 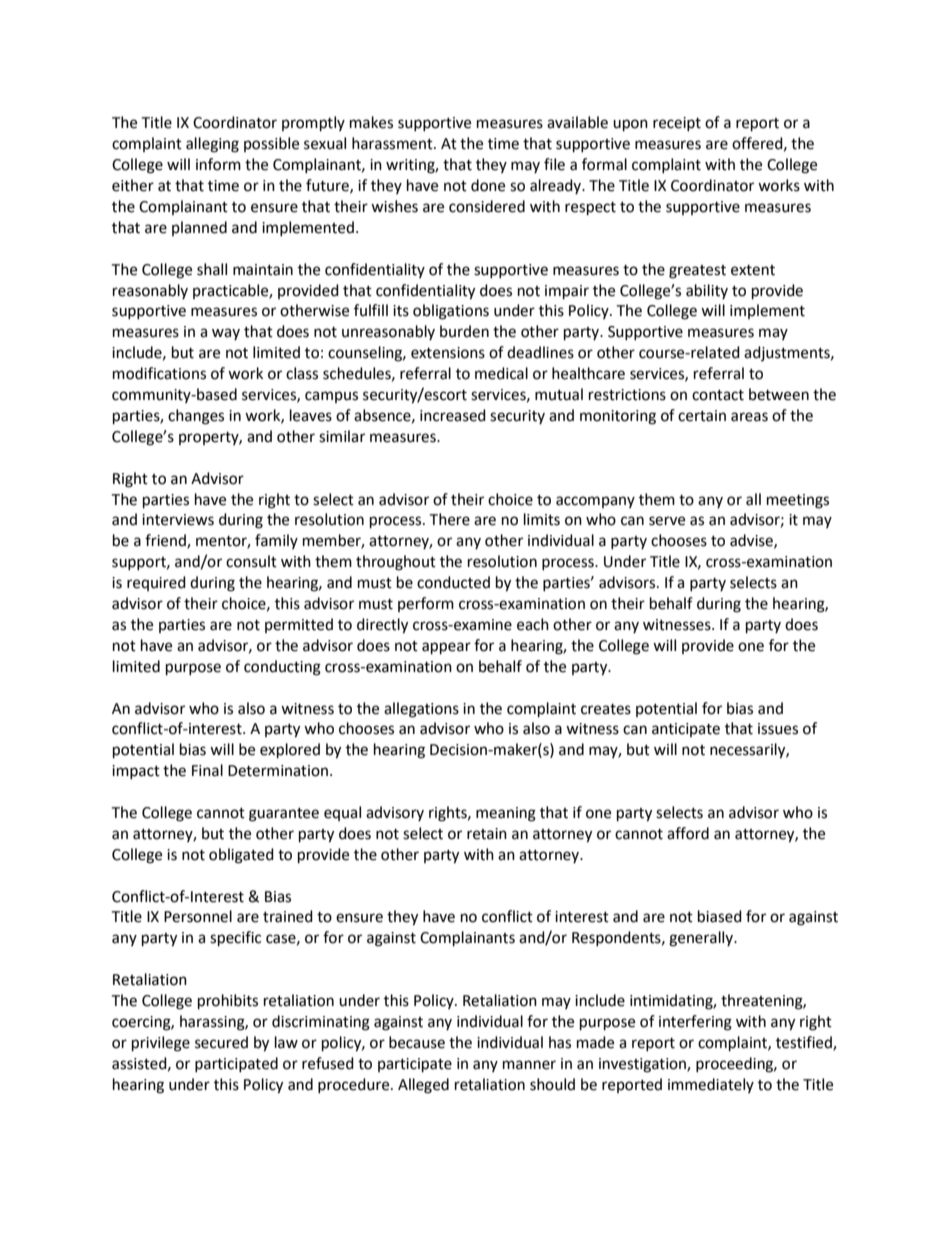 I want to click on conducted, so click(x=453, y=582).
